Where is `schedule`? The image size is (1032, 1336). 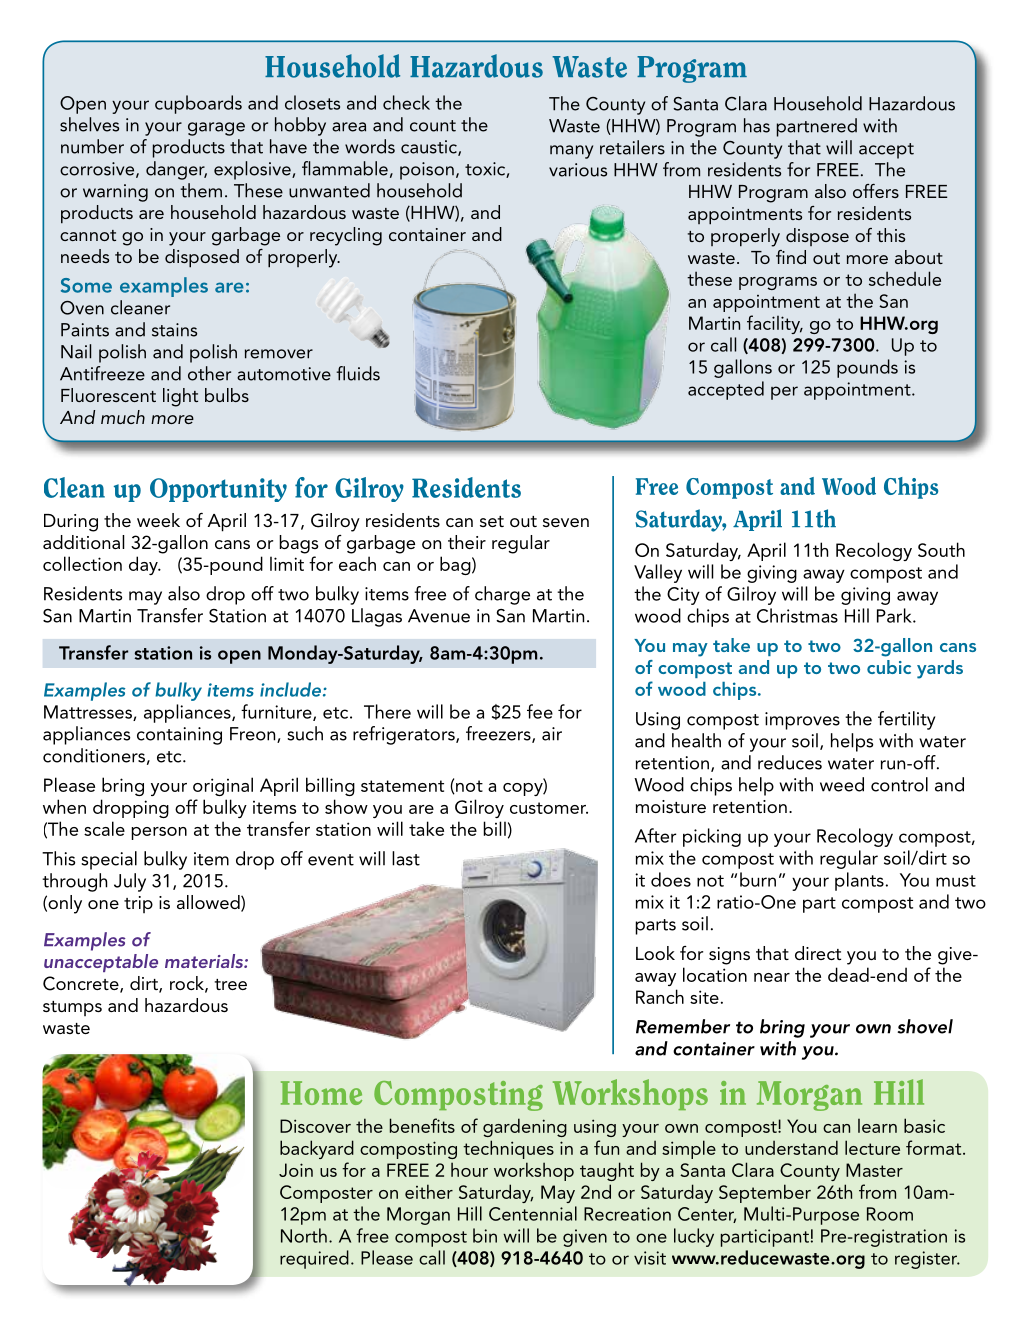 schedule is located at coordinates (905, 278).
